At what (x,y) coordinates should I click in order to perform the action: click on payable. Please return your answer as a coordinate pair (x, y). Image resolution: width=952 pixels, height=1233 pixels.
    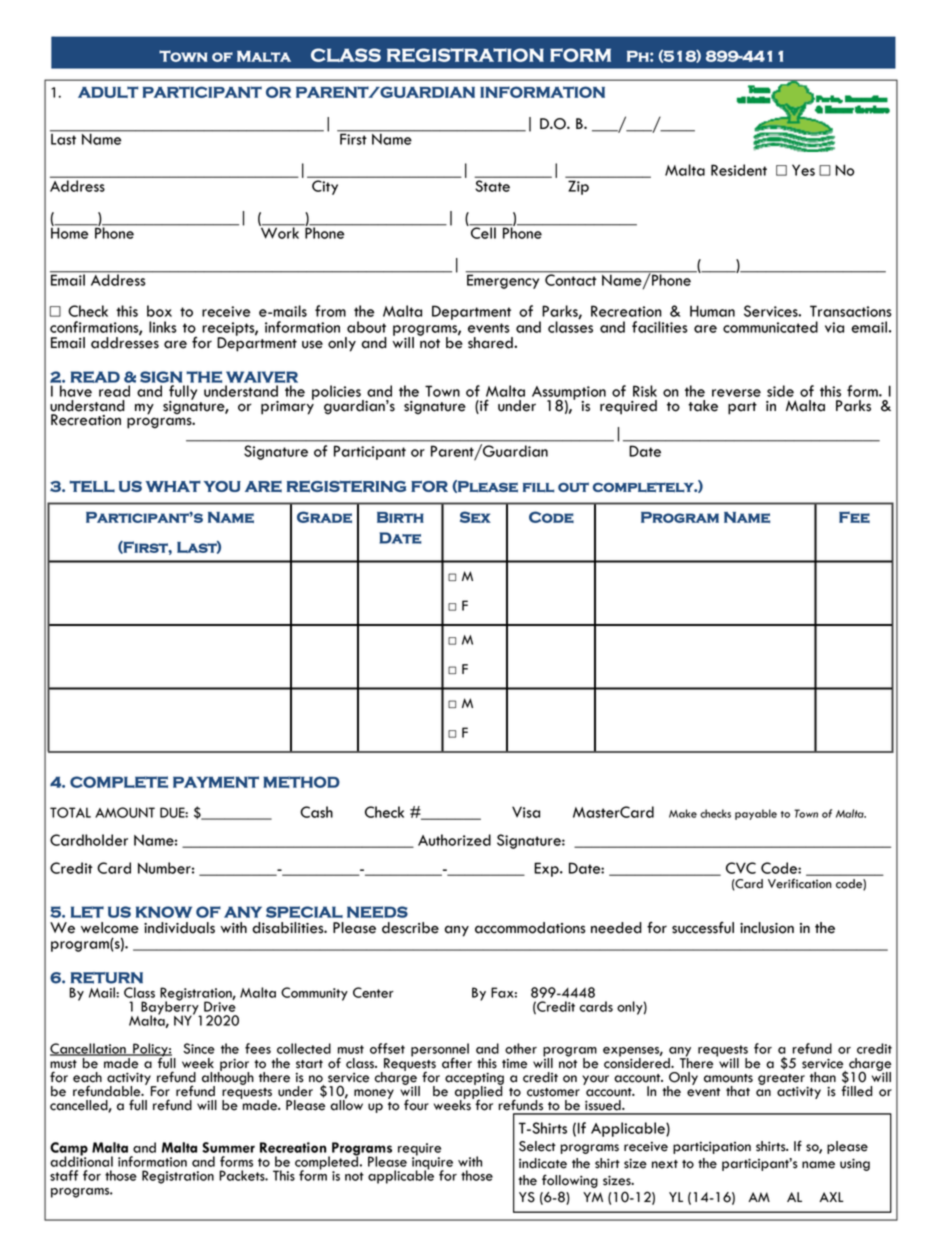
    Looking at the image, I should click on (756, 814).
